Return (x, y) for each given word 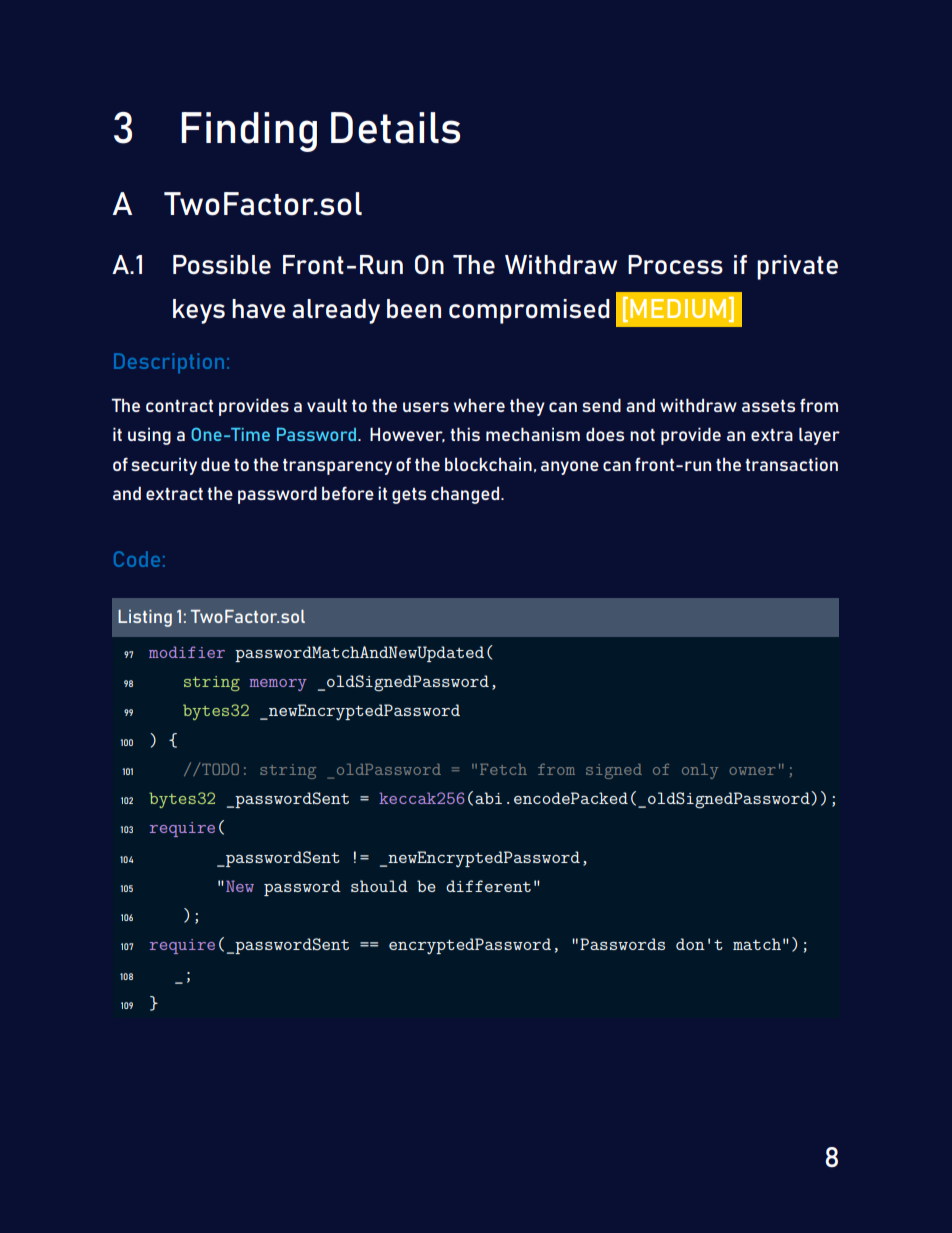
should (379, 886)
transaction (791, 464)
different (488, 886)
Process (675, 265)
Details (395, 128)
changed (465, 495)
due (215, 464)
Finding (249, 132)
